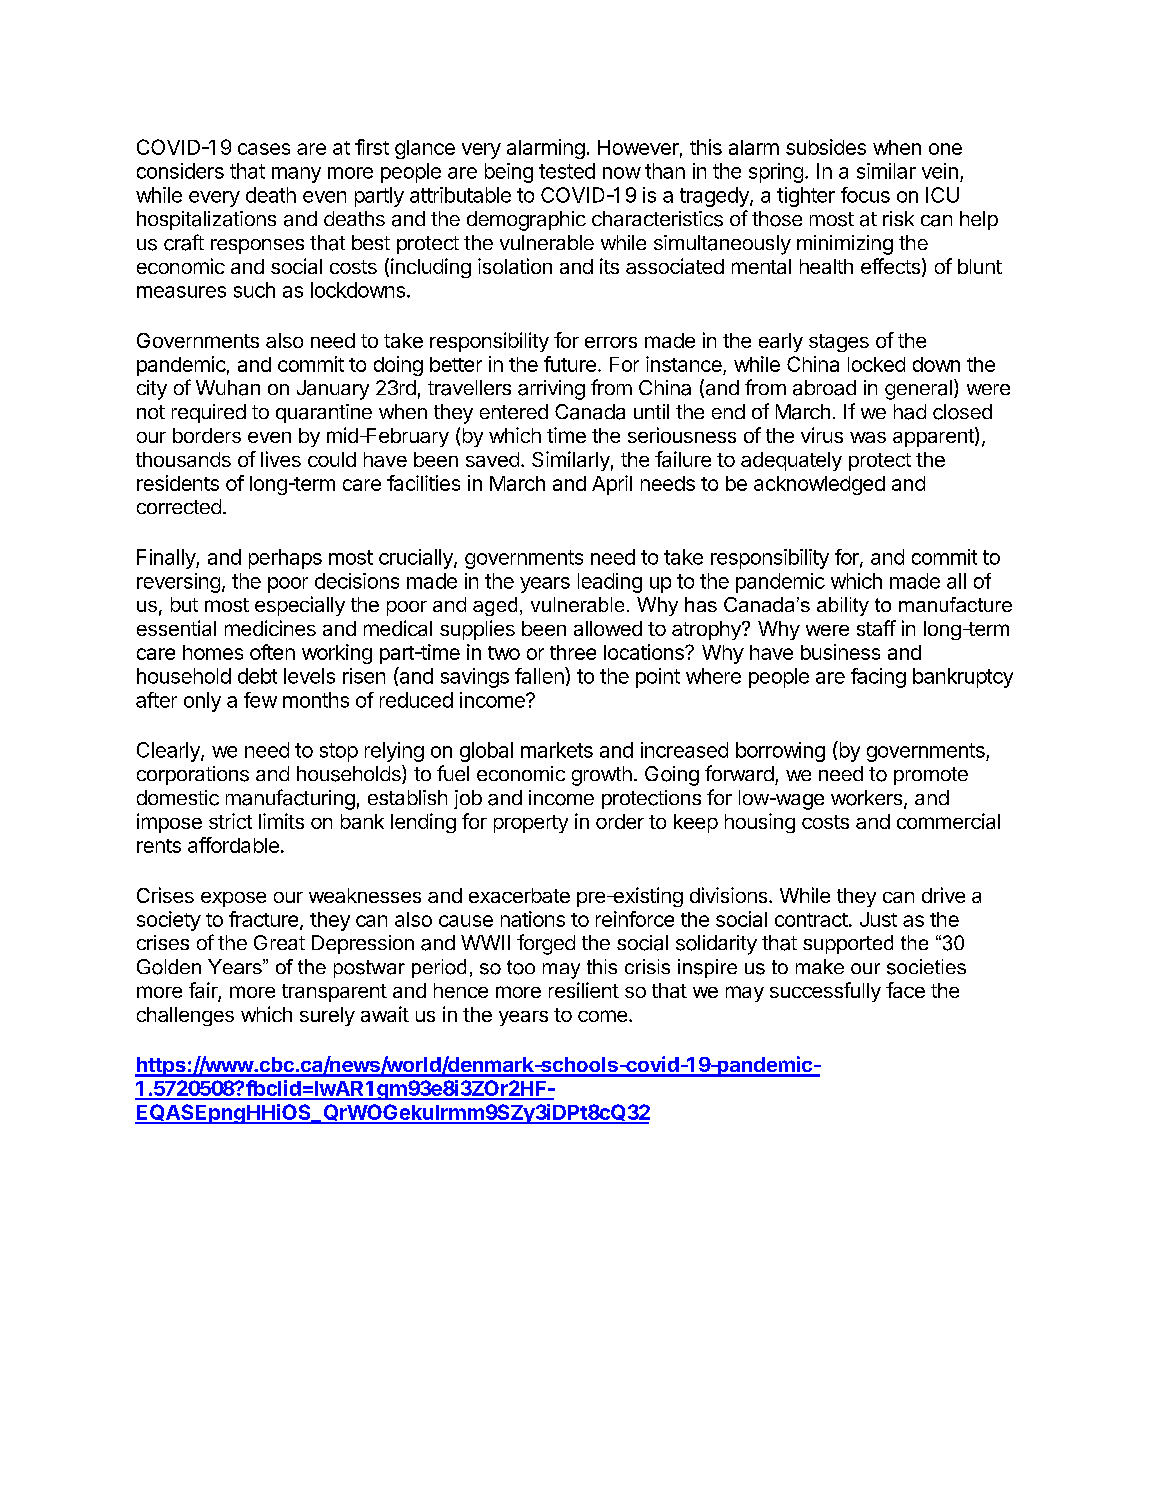 Image resolution: width=1151 pixels, height=1490 pixels. Describe the element at coordinates (567, 171) in the screenshot. I see `tested` at that location.
